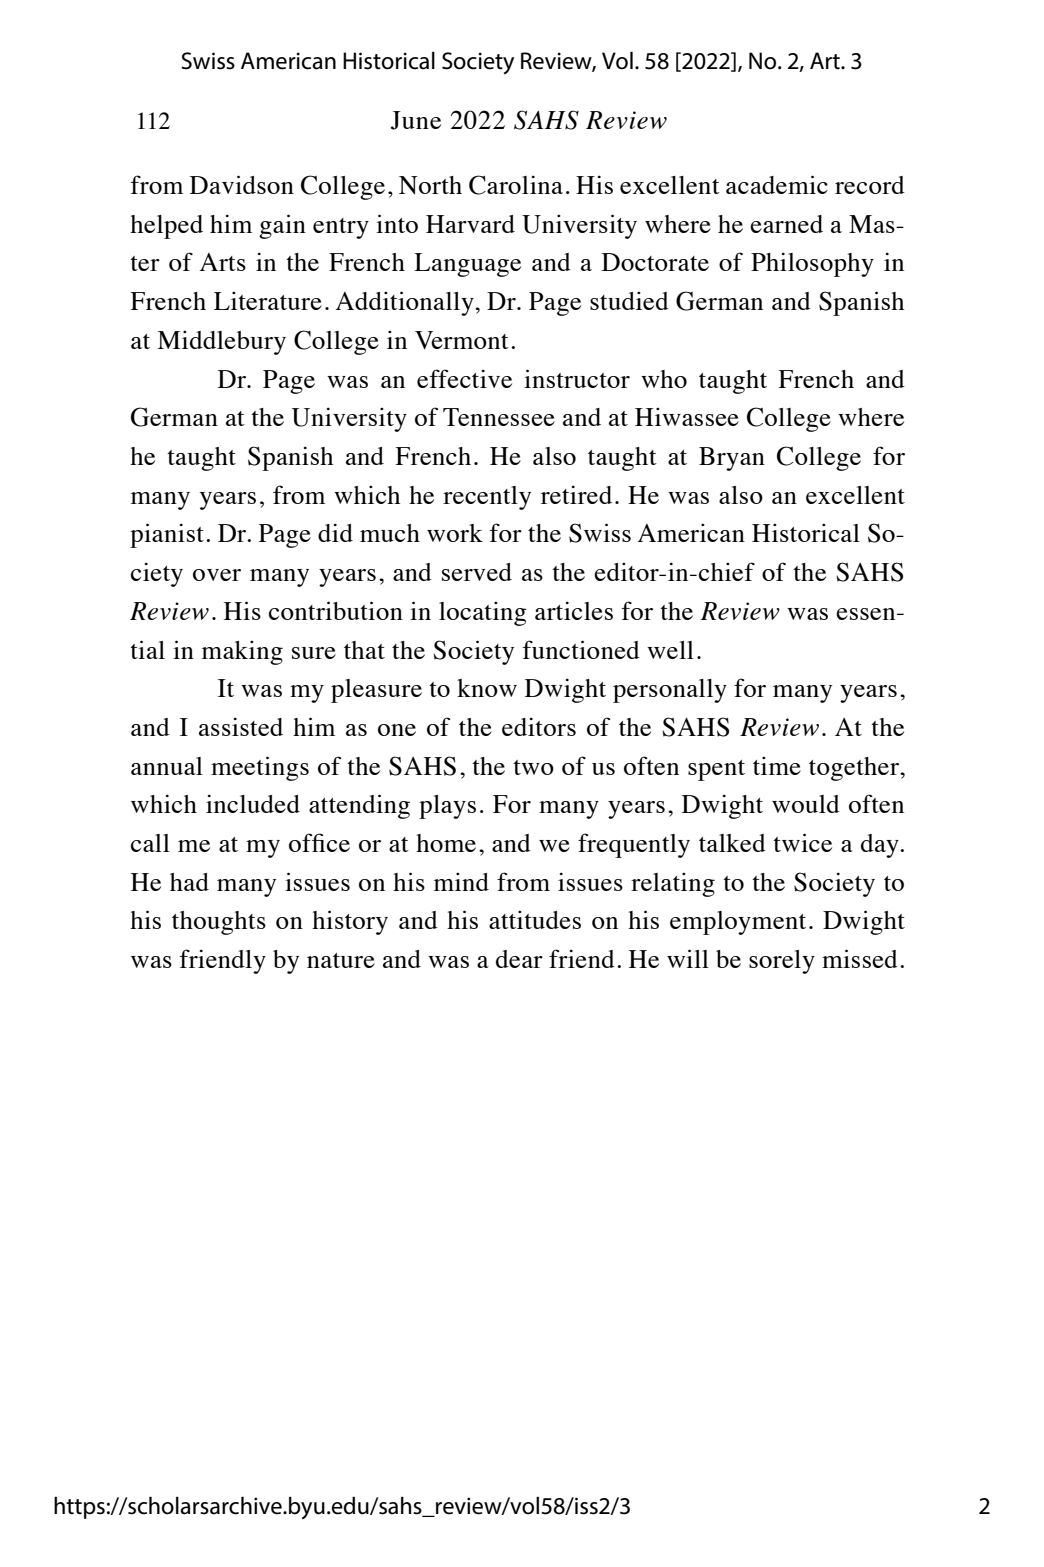 Image resolution: width=1044 pixels, height=1567 pixels. Describe the element at coordinates (221, 342) in the document. I see `Middlebury` at that location.
